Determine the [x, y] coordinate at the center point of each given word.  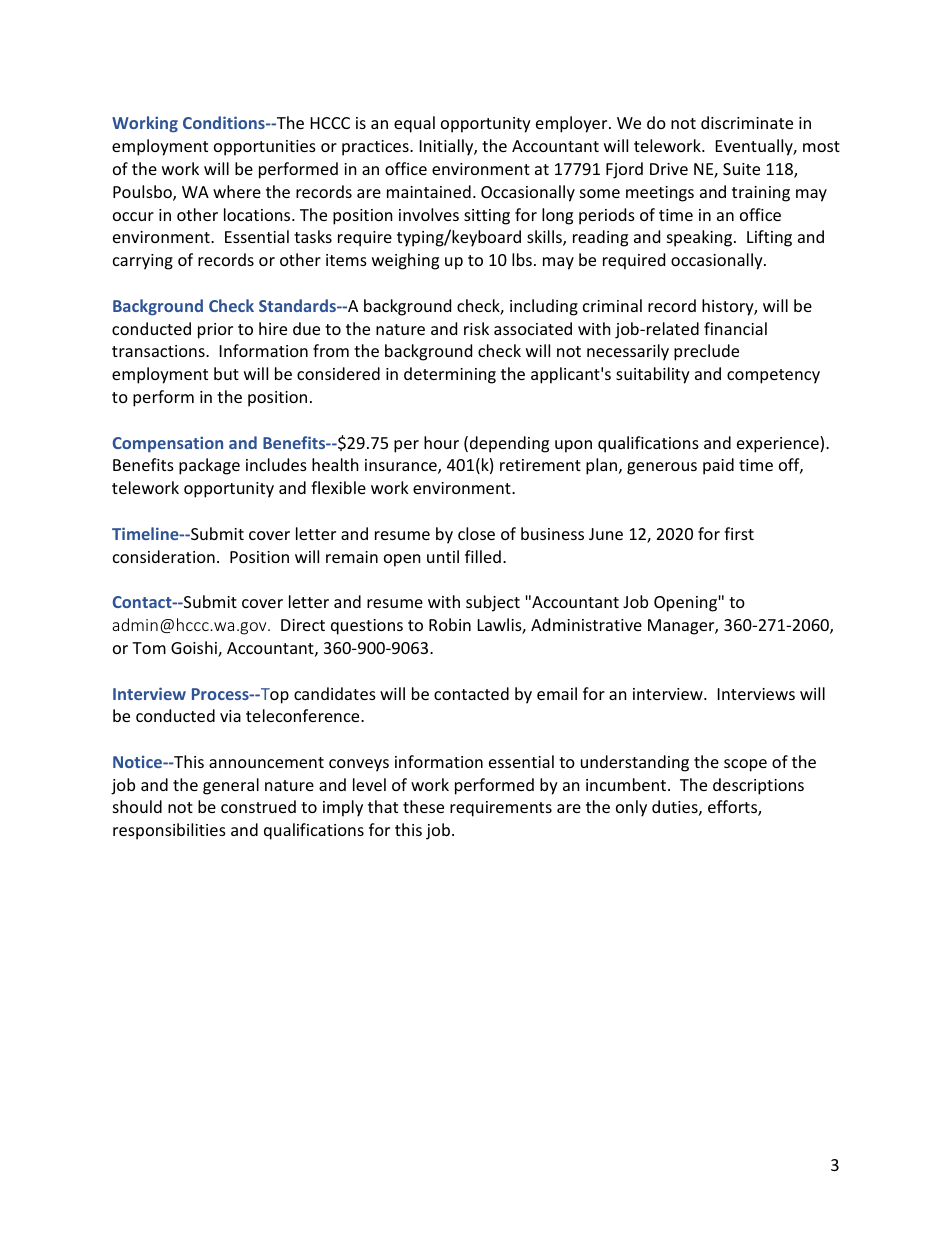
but [226, 373]
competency [773, 376]
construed [258, 806]
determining [450, 375]
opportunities [265, 148]
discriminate [747, 122]
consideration [164, 556]
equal [414, 124]
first [739, 533]
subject [493, 603]
